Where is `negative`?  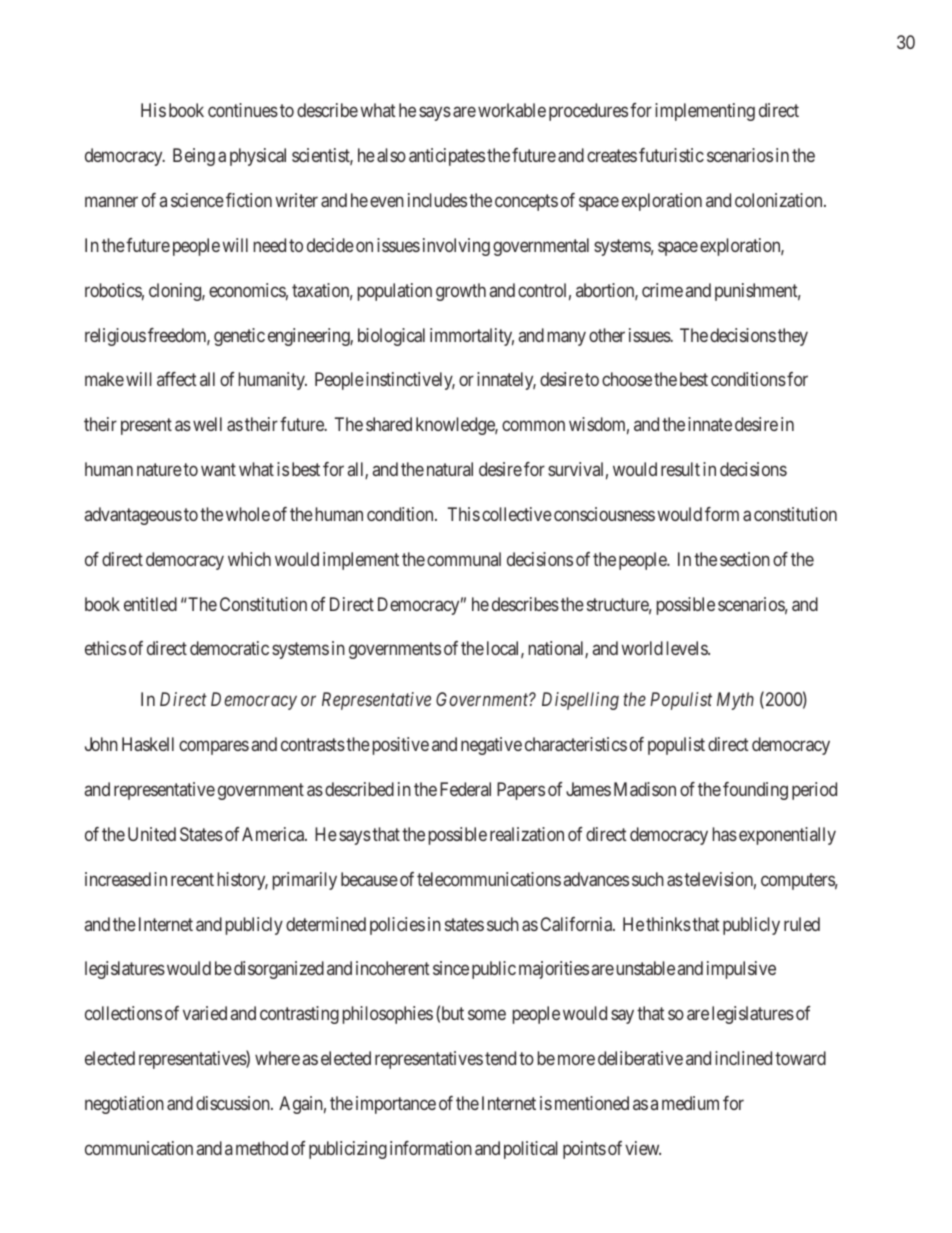
negative is located at coordinates (491, 746).
